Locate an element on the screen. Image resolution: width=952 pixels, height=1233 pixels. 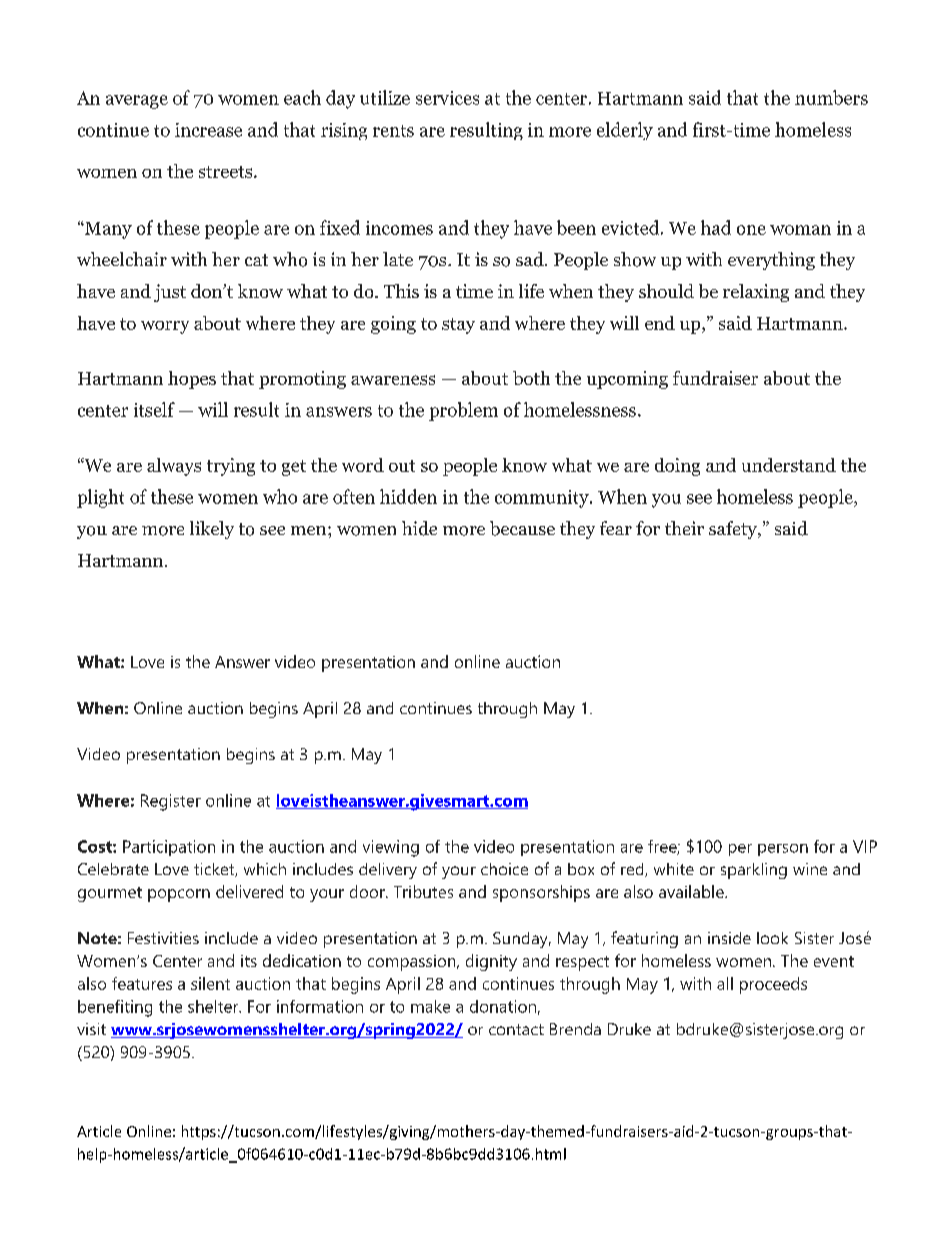
safety is located at coordinates (734, 530).
